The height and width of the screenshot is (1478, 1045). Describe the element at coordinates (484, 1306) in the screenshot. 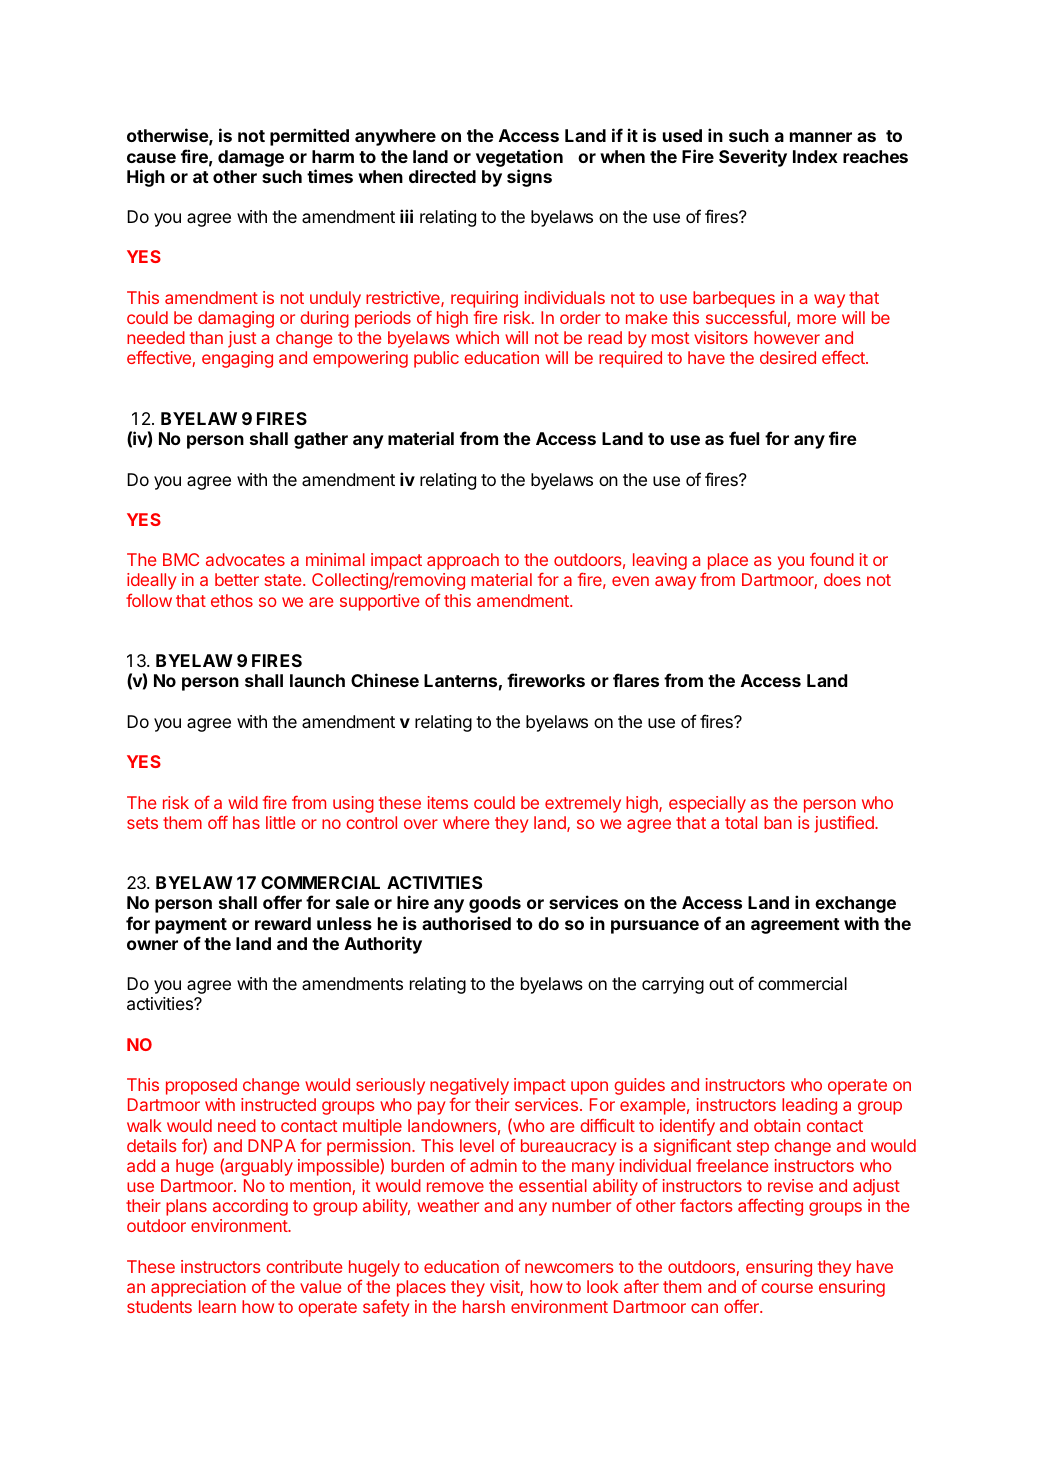

I see `harsh` at that location.
